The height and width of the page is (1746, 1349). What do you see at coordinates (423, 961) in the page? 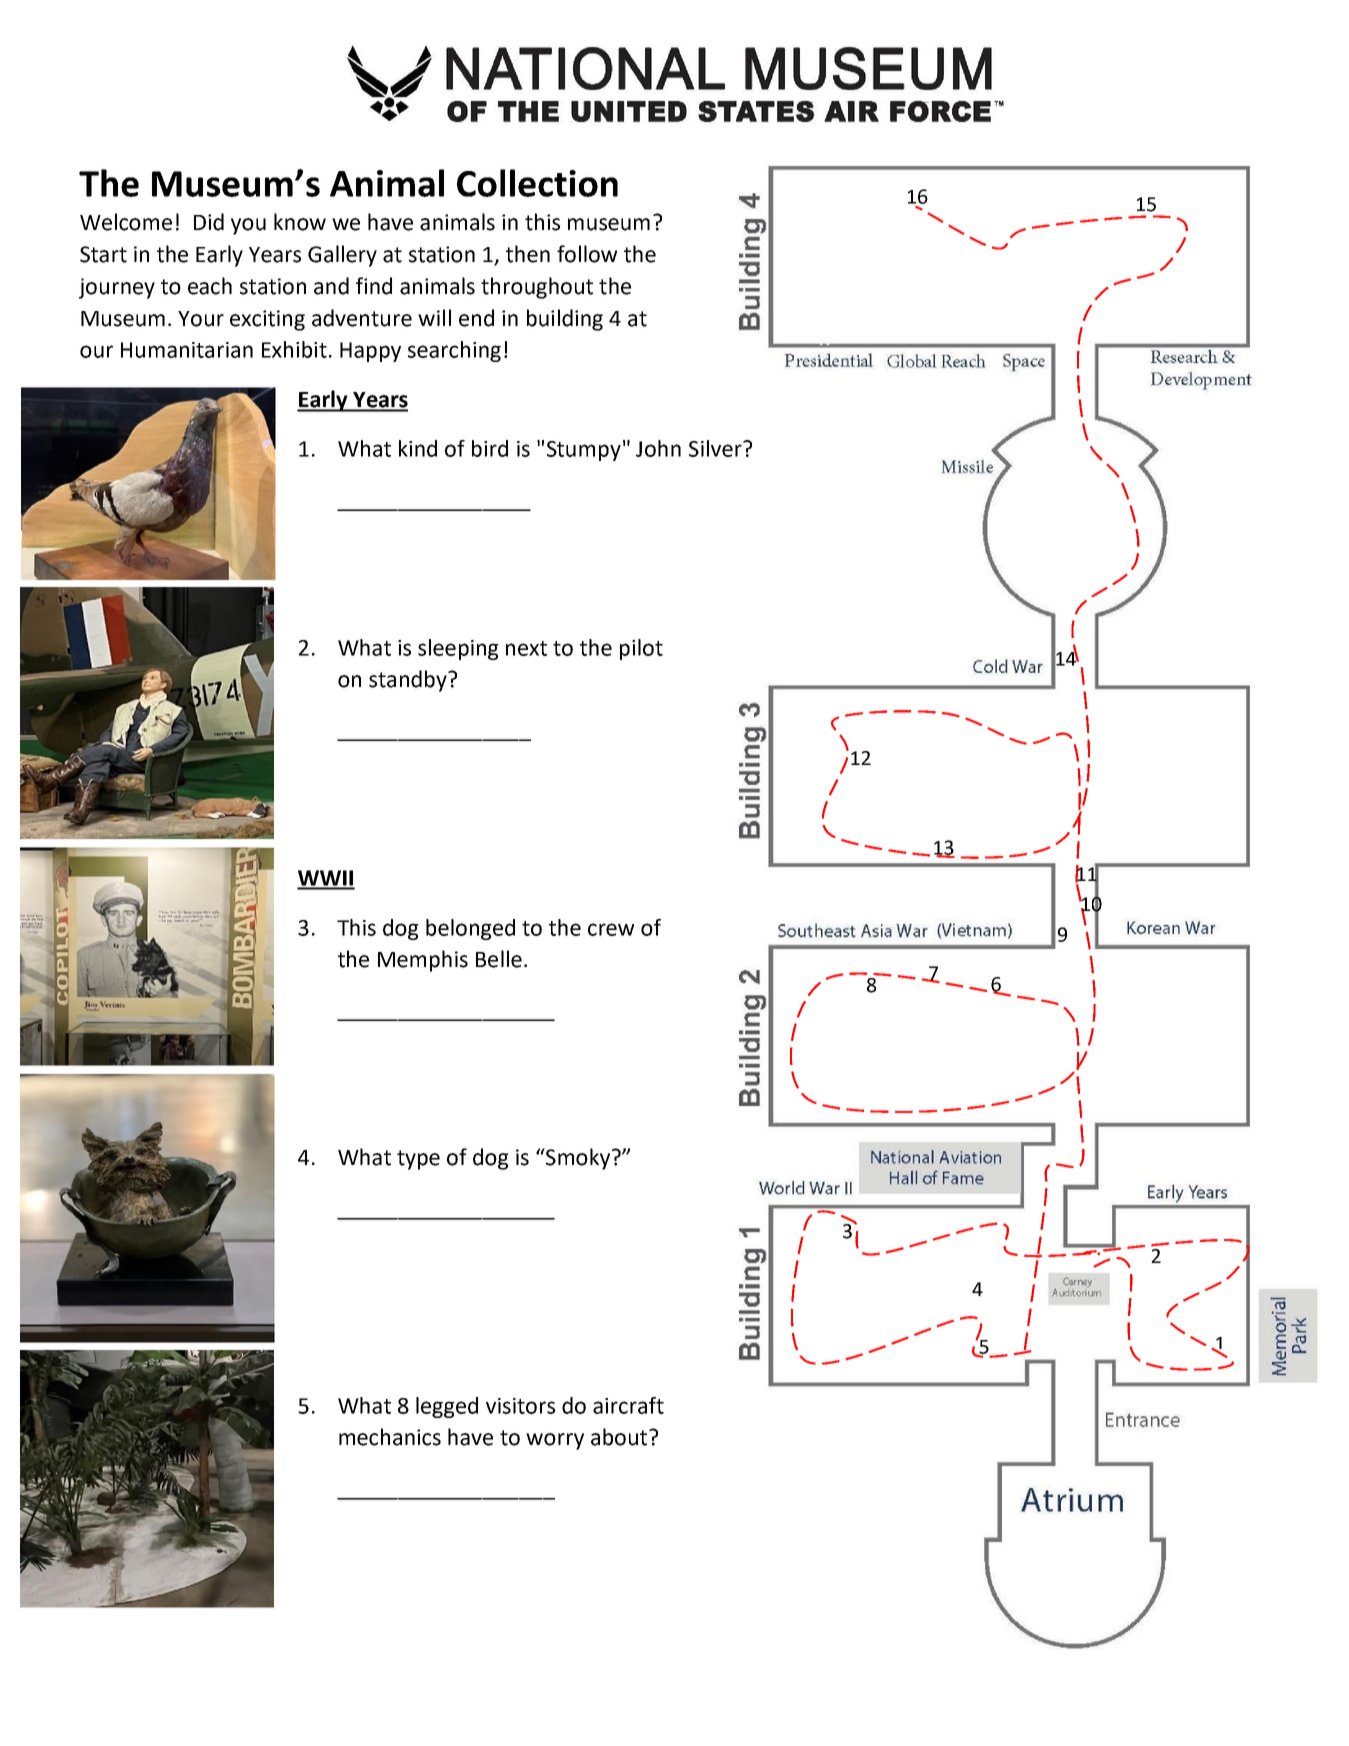
I see `Memphis` at bounding box center [423, 961].
